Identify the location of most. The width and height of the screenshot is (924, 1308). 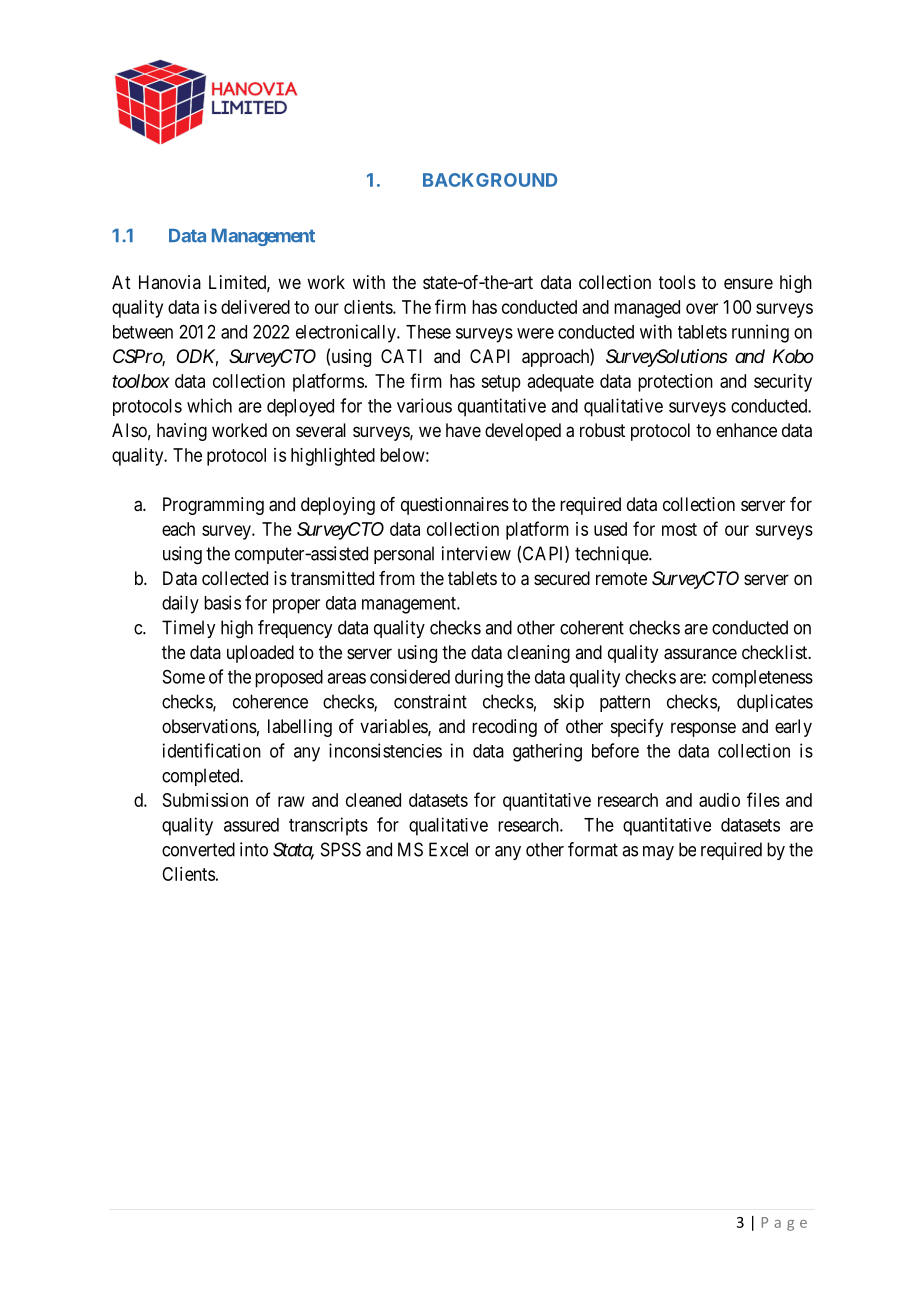
(679, 529).
